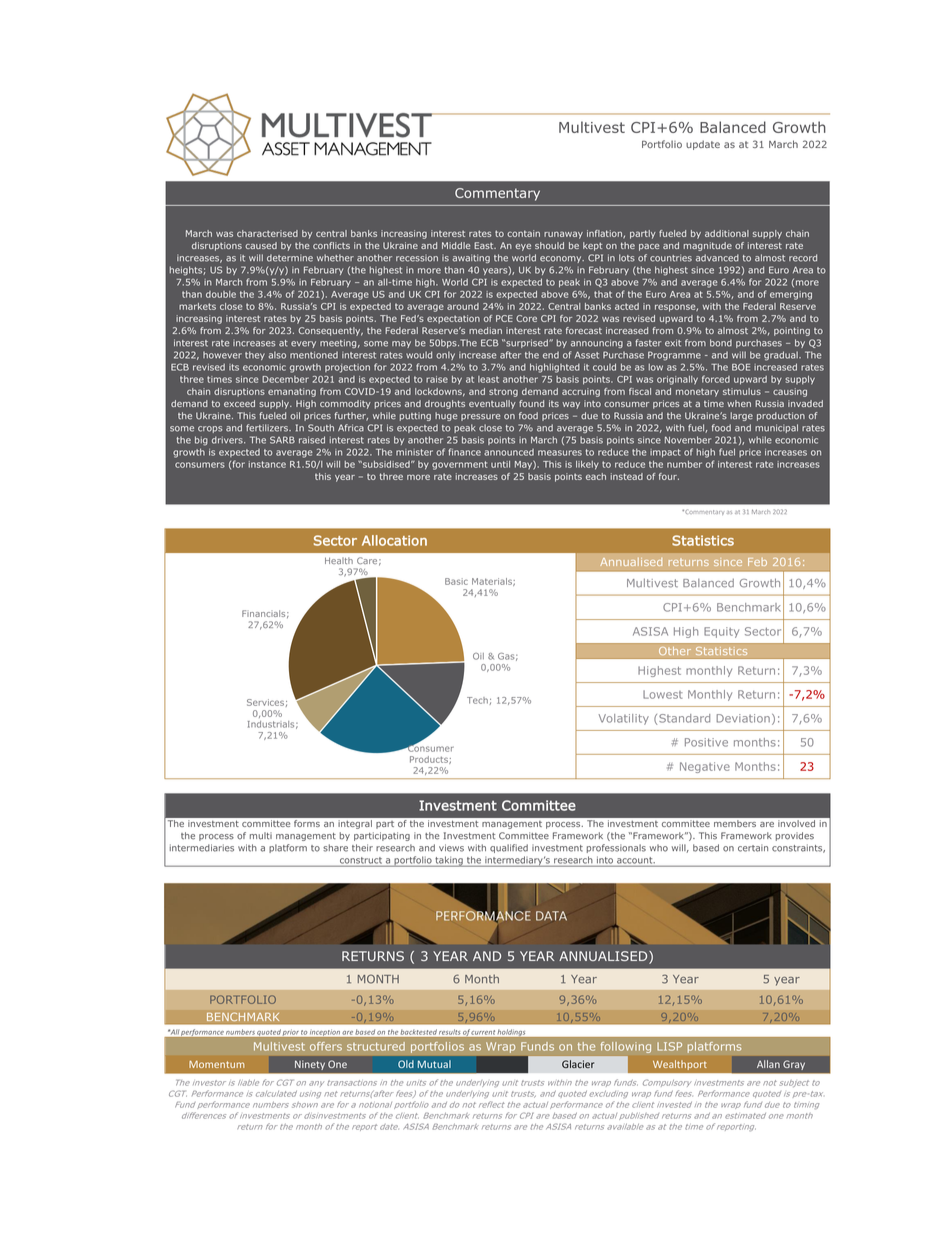 The width and height of the page is (952, 1233). What do you see at coordinates (509, 452) in the page?
I see `announced` at bounding box center [509, 452].
